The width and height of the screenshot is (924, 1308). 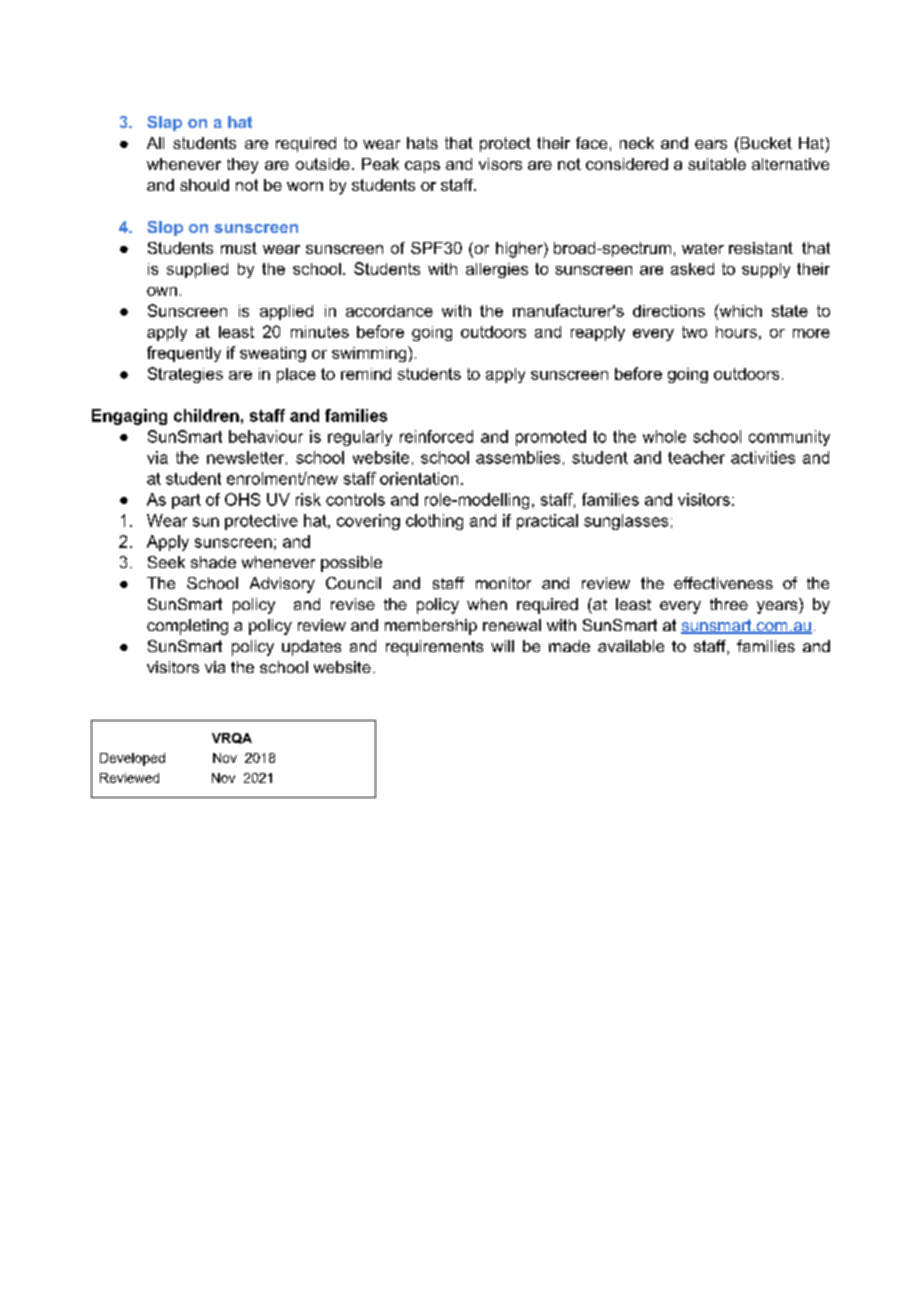 What do you see at coordinates (766, 270) in the screenshot?
I see `supply` at bounding box center [766, 270].
